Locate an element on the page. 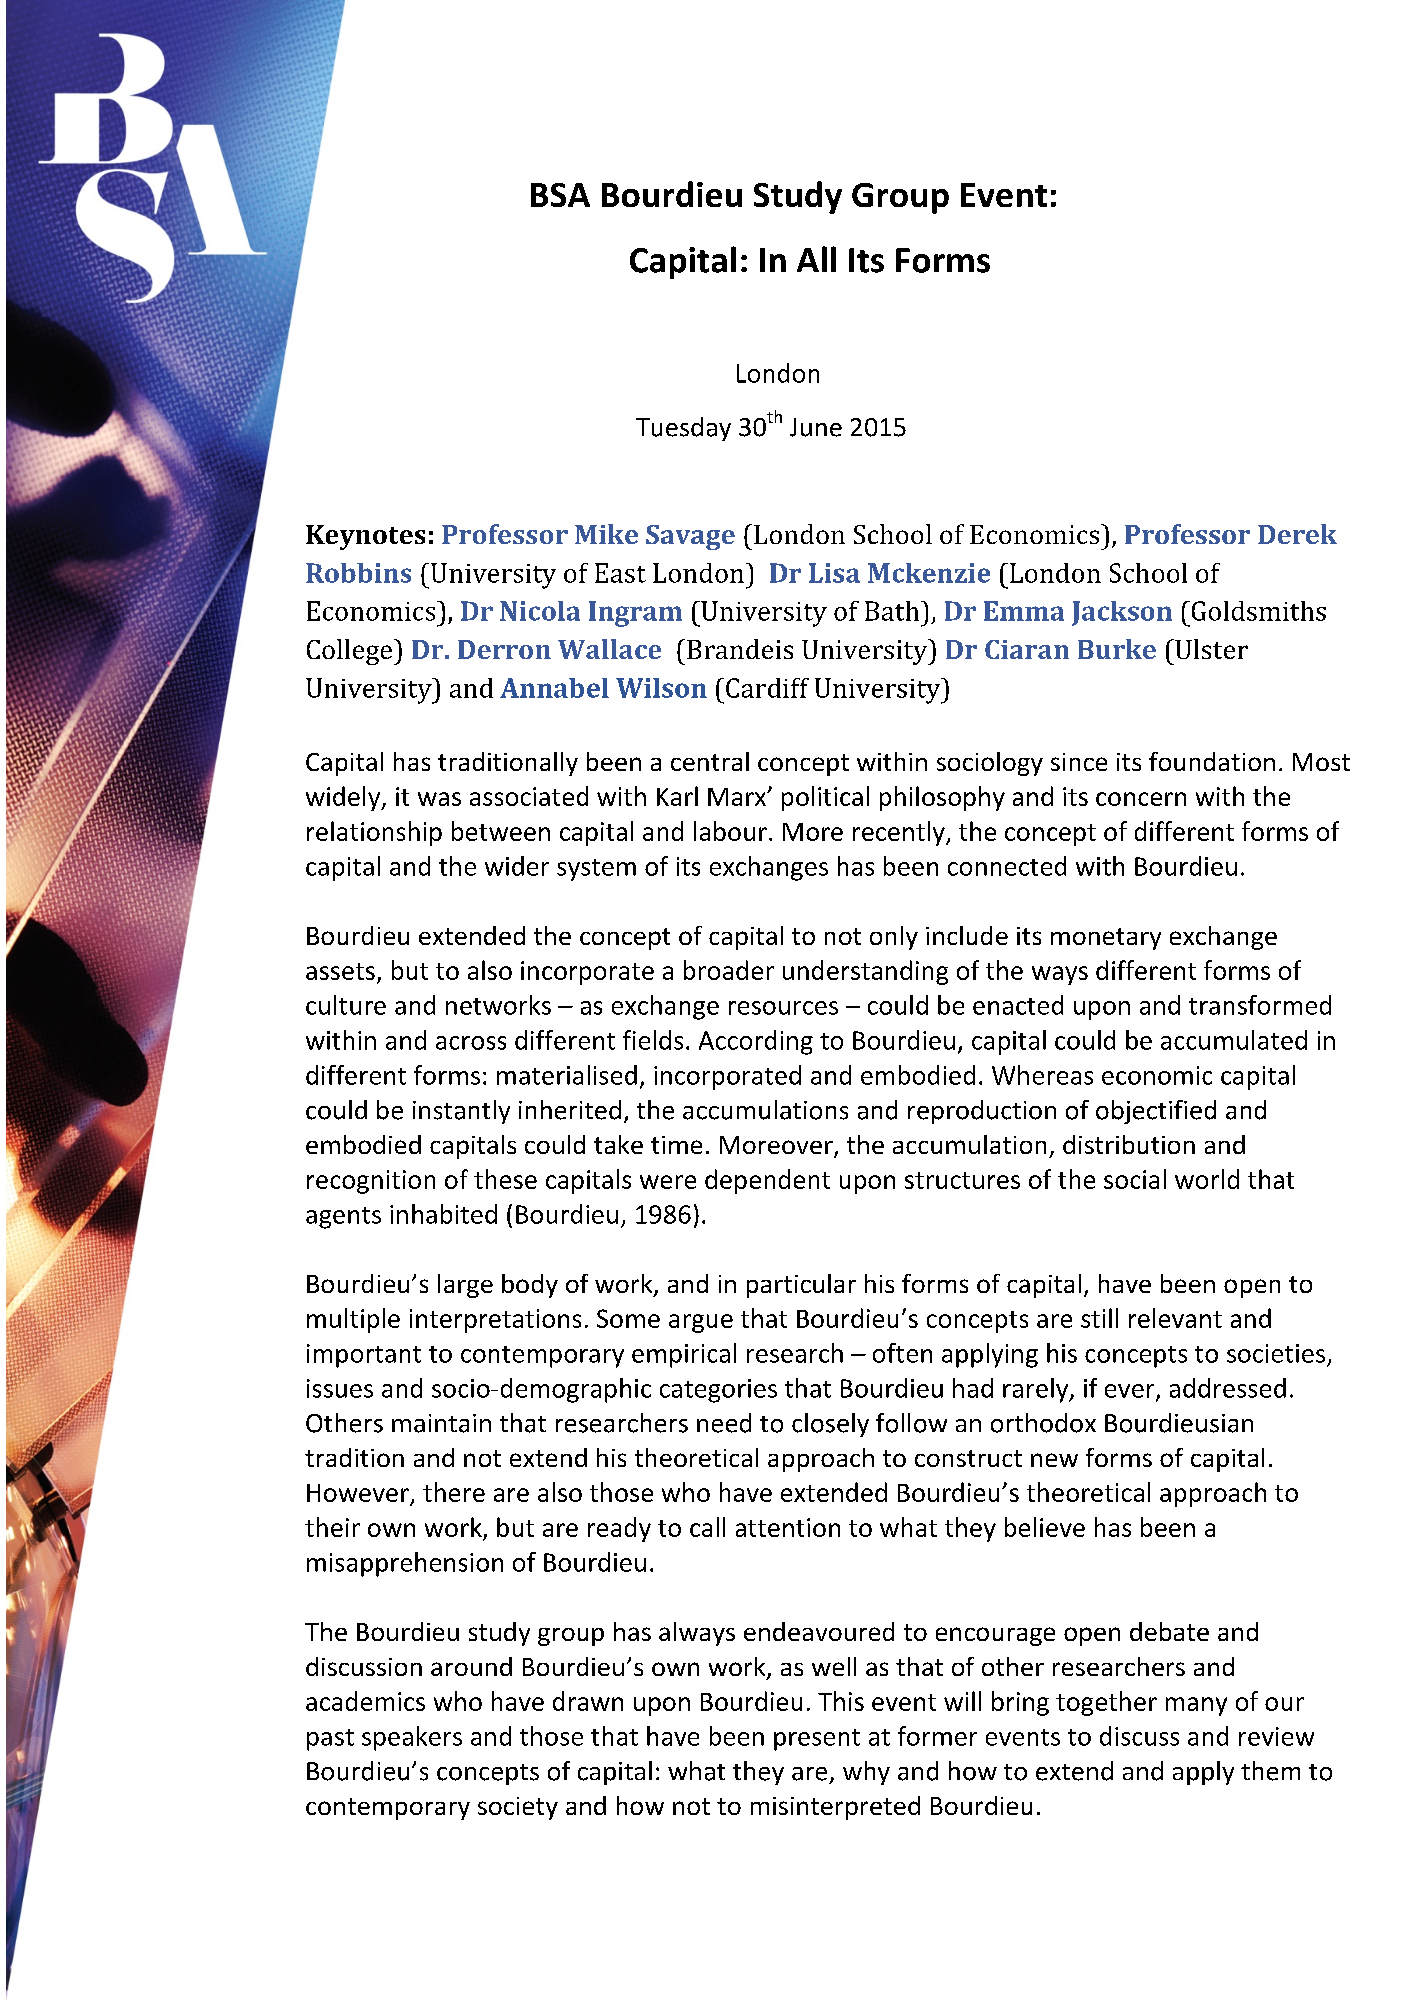 The image size is (1414, 2000). June is located at coordinates (816, 427).
